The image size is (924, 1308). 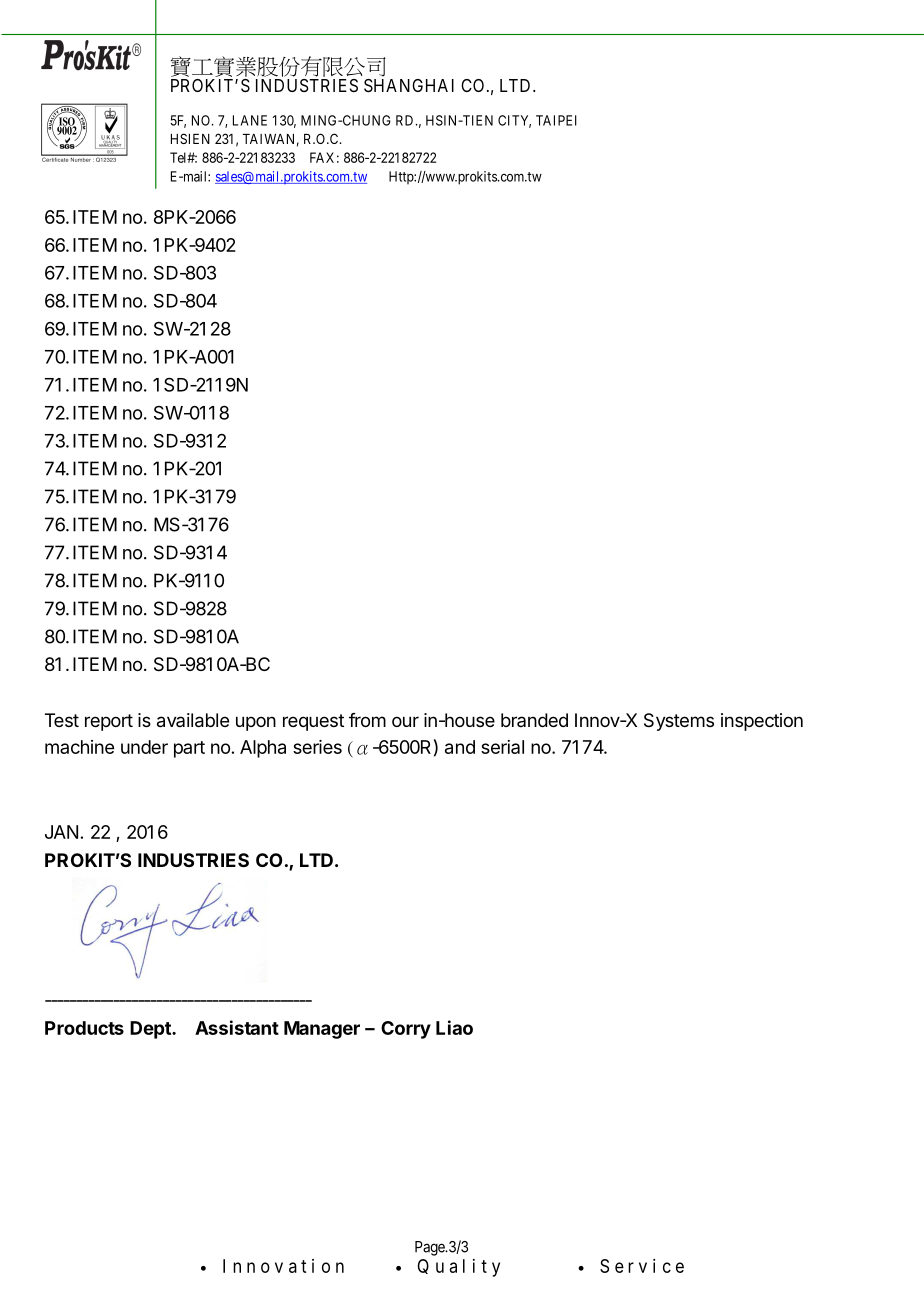 I want to click on report, so click(x=109, y=722).
